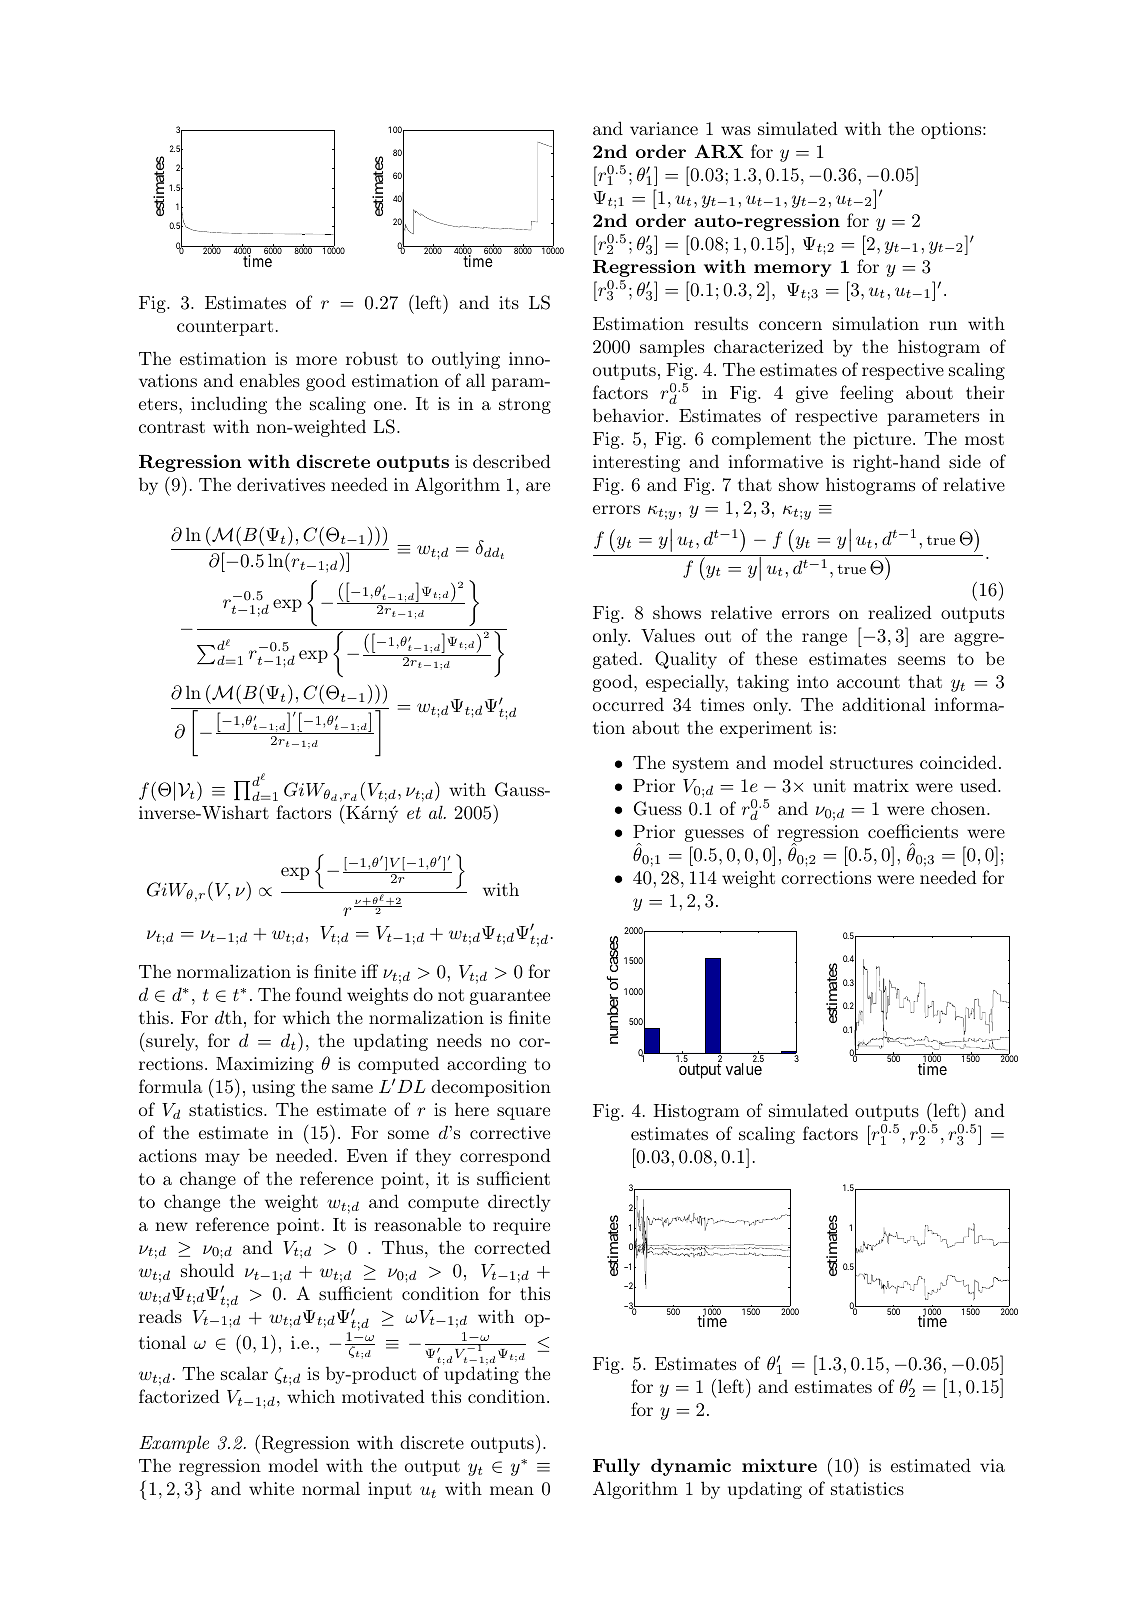 The height and width of the screenshot is (1619, 1144). What do you see at coordinates (271, 1488) in the screenshot?
I see `white` at bounding box center [271, 1488].
